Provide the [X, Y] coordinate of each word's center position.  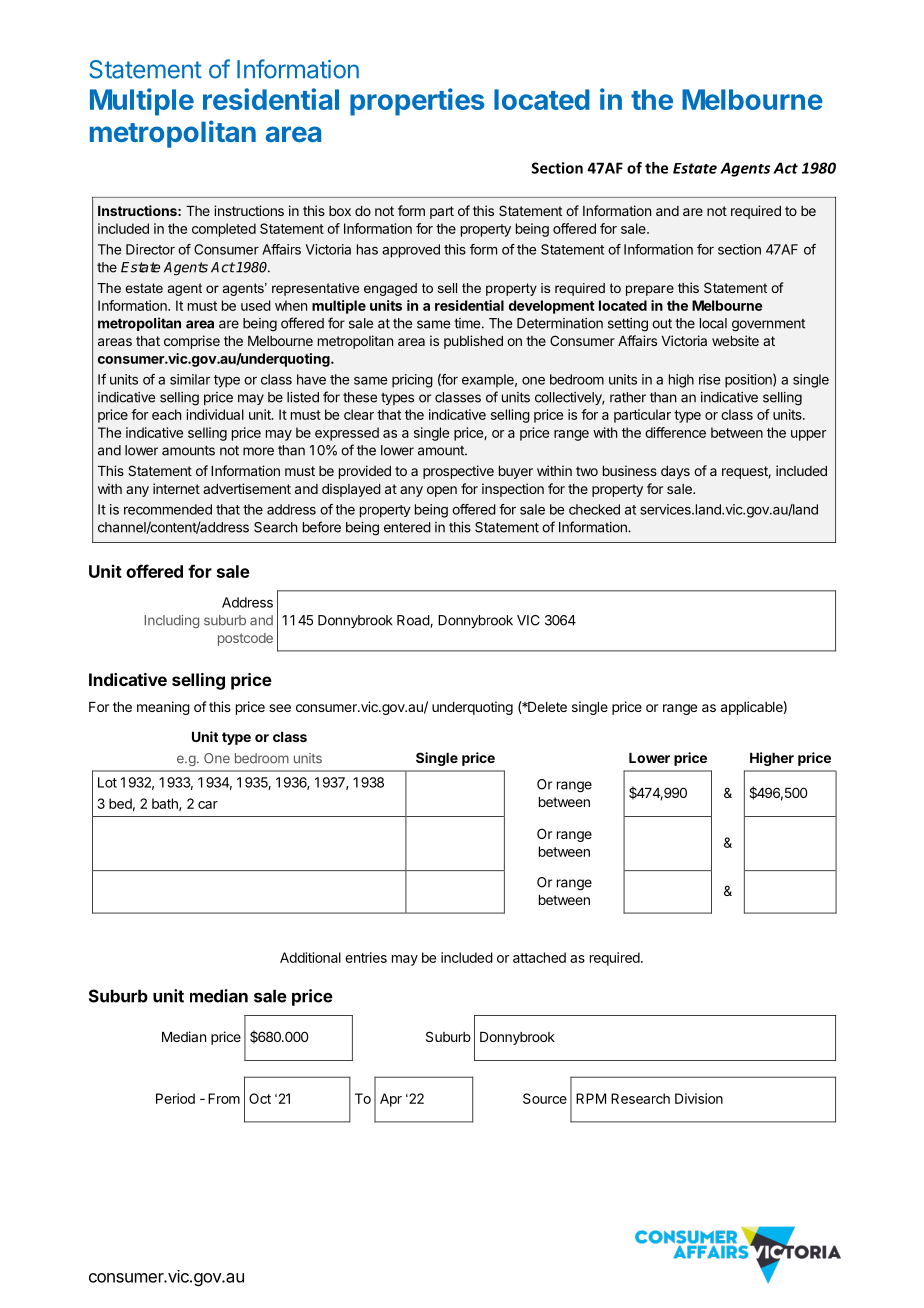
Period [175, 1098]
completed [224, 230]
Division [699, 1098]
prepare [650, 290]
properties [417, 102]
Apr [391, 1100]
